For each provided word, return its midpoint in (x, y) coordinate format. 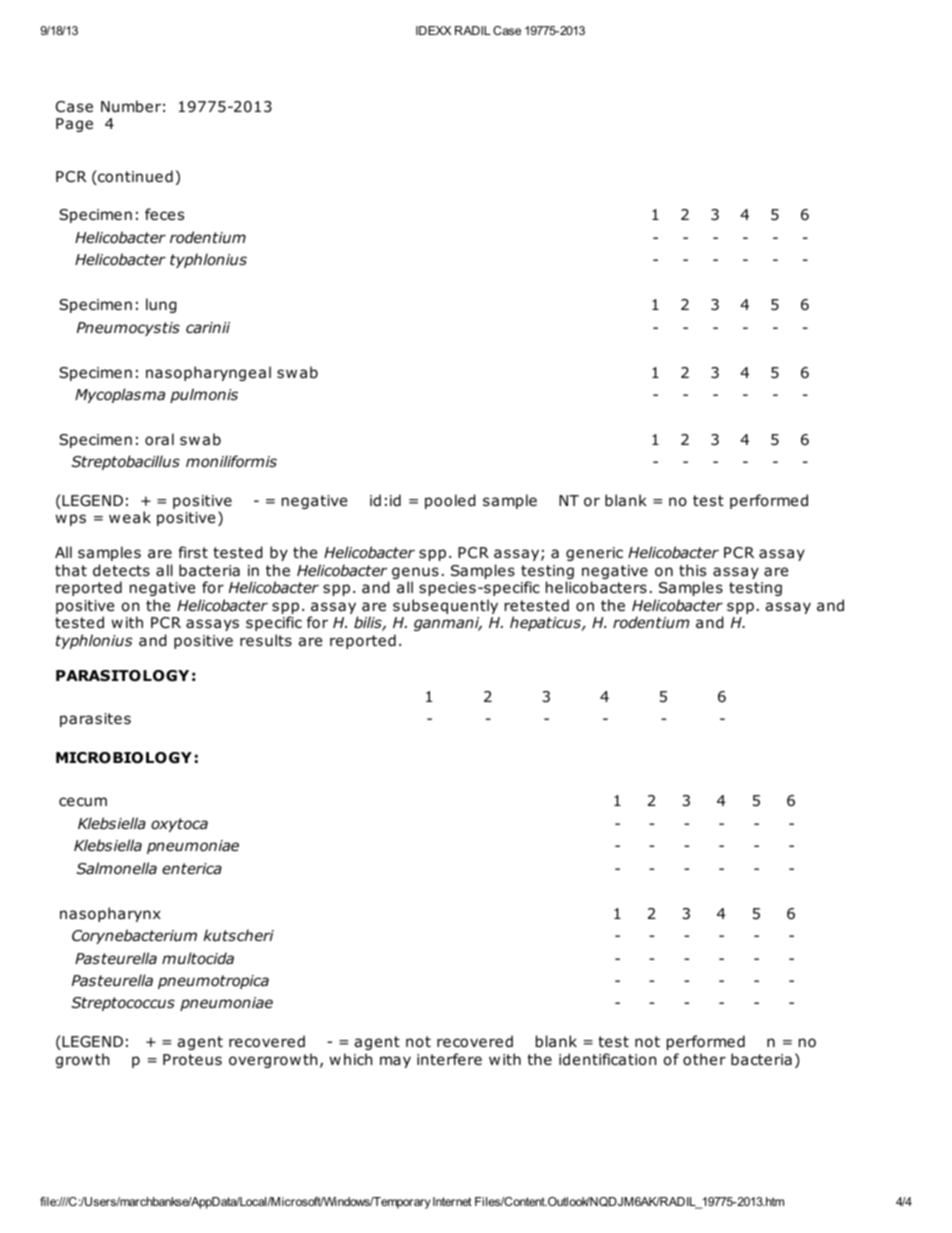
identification (607, 1059)
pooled (450, 501)
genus (415, 574)
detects (121, 570)
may (395, 1062)
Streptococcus (123, 1004)
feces (164, 214)
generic (594, 554)
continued (134, 177)
